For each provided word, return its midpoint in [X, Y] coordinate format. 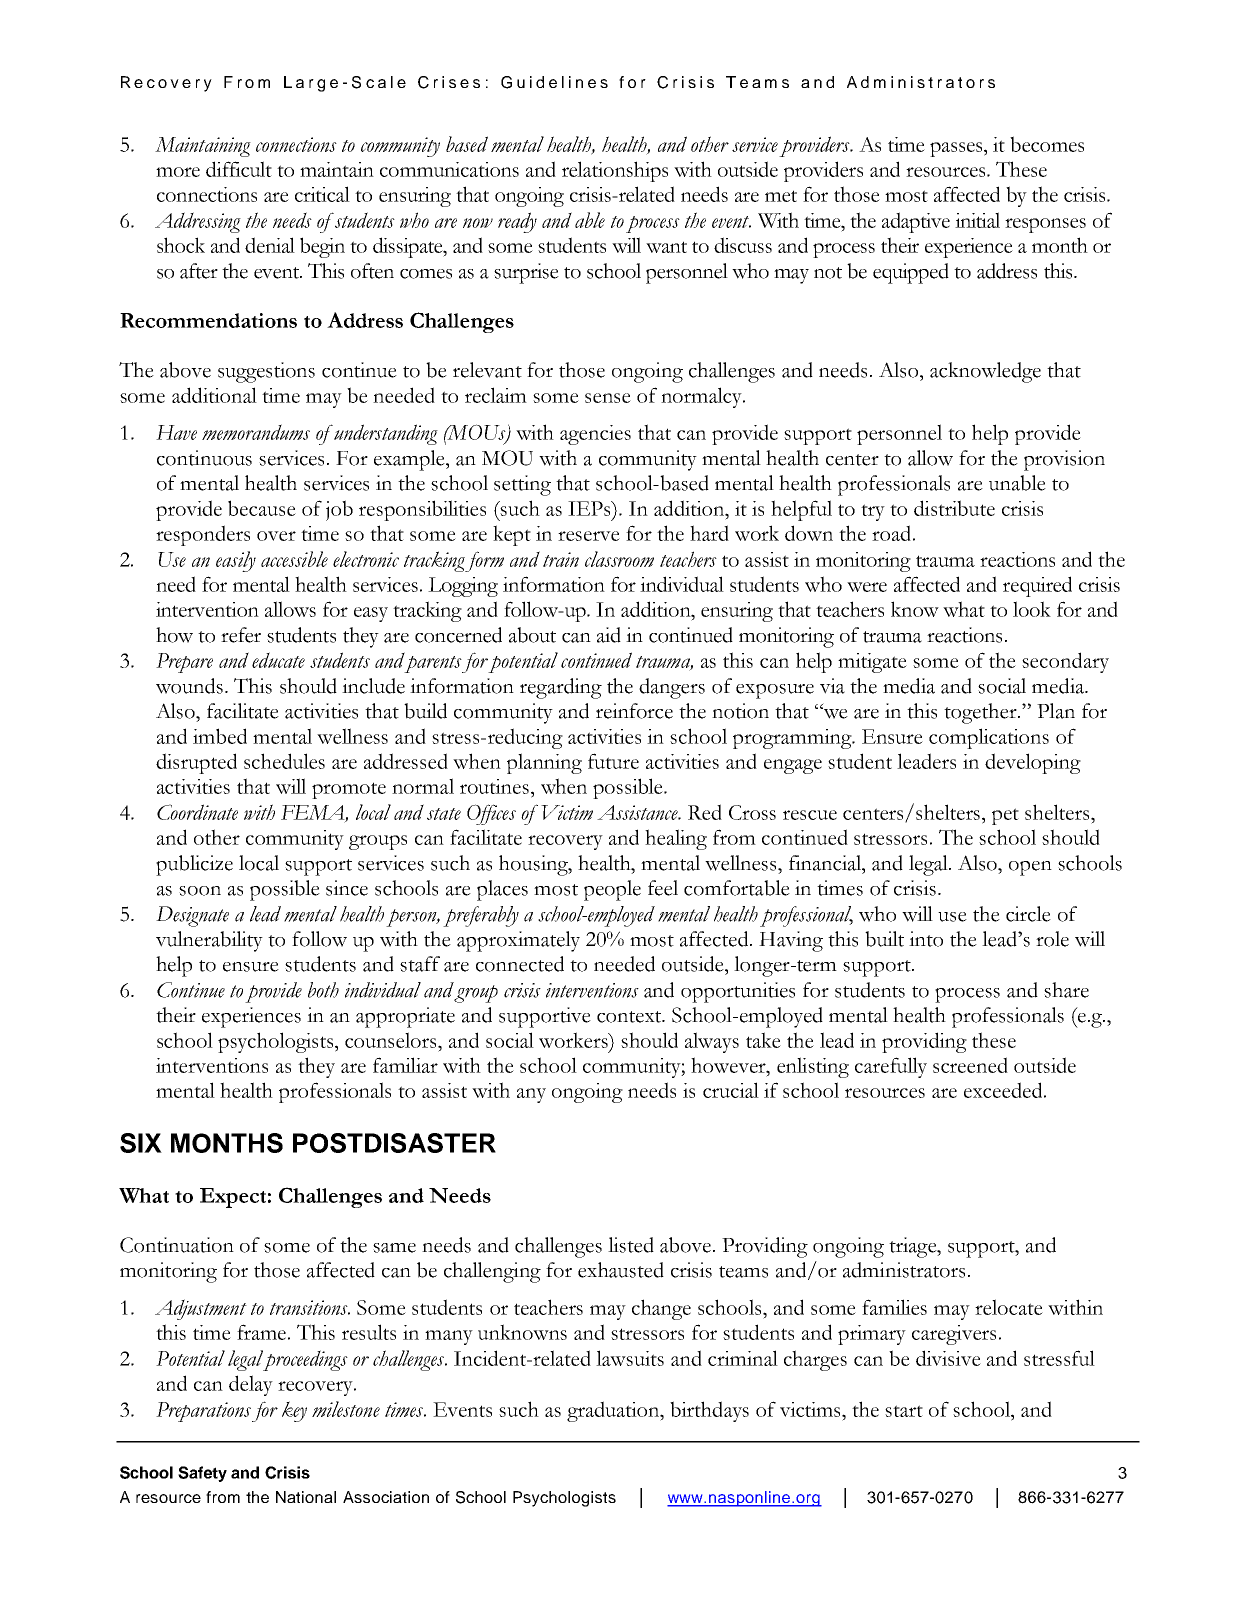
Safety [202, 1474]
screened [970, 1065]
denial [270, 245]
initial [977, 220]
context [630, 1017]
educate [278, 660]
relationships [615, 171]
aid [609, 635]
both [323, 990]
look [1032, 609]
